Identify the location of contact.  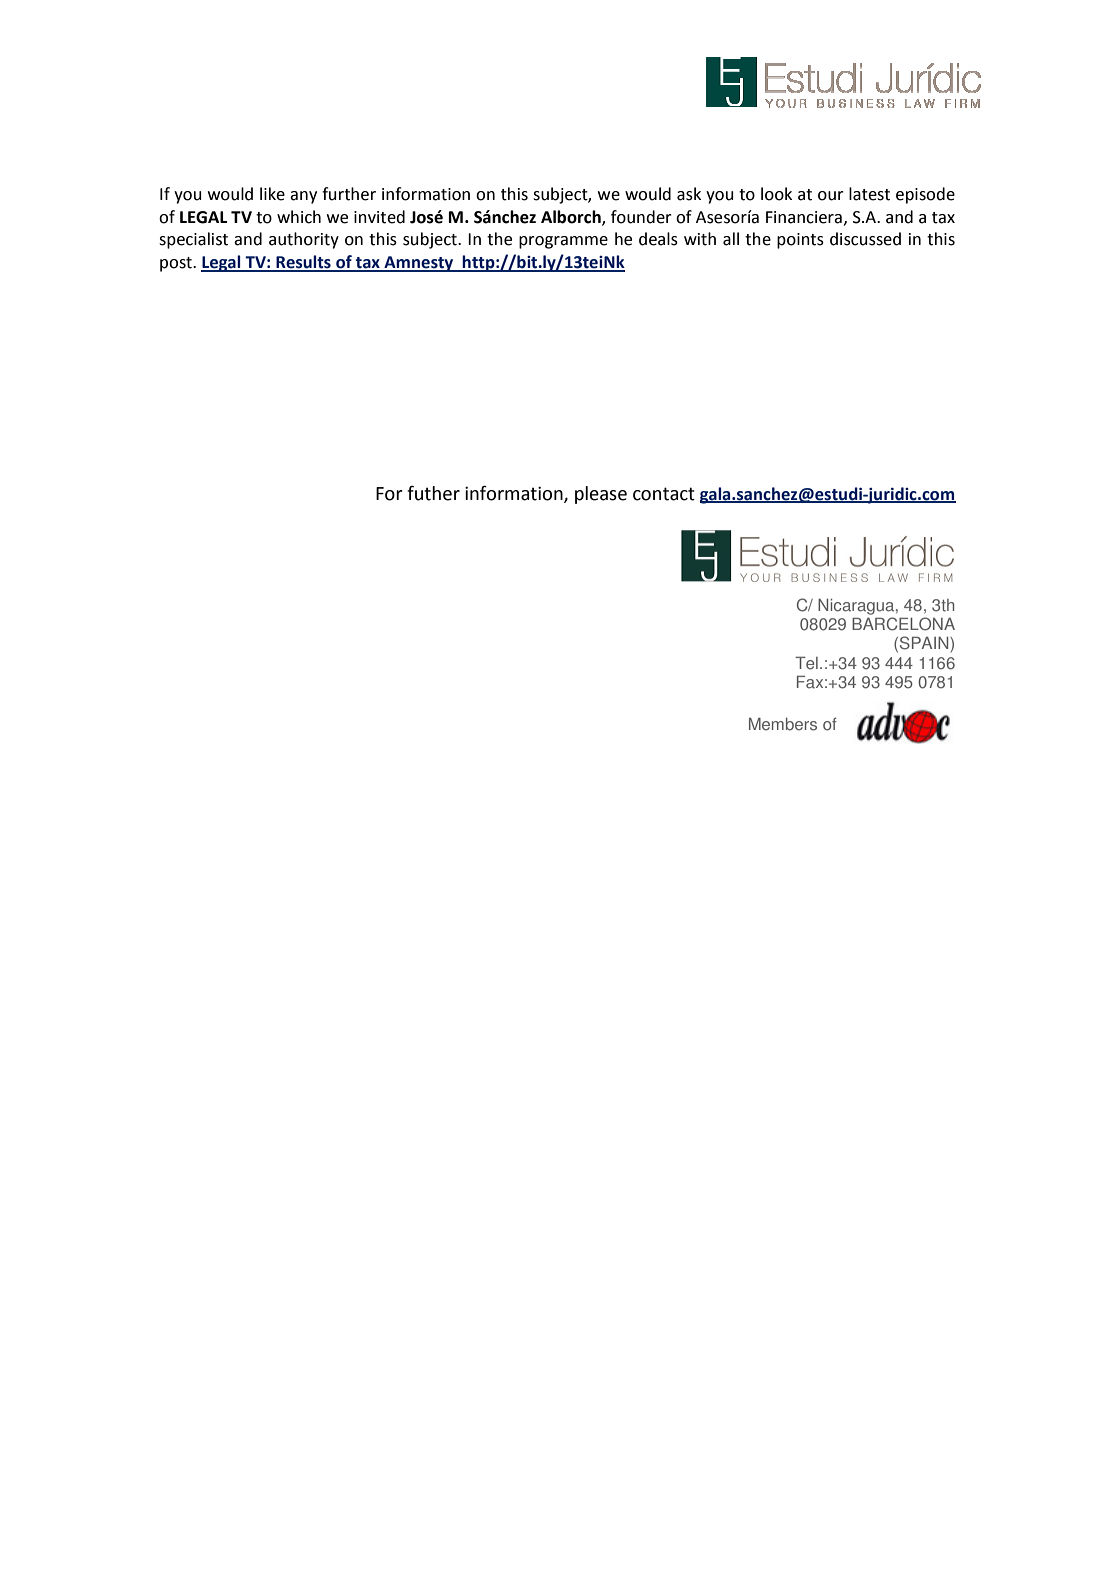
(664, 494).
